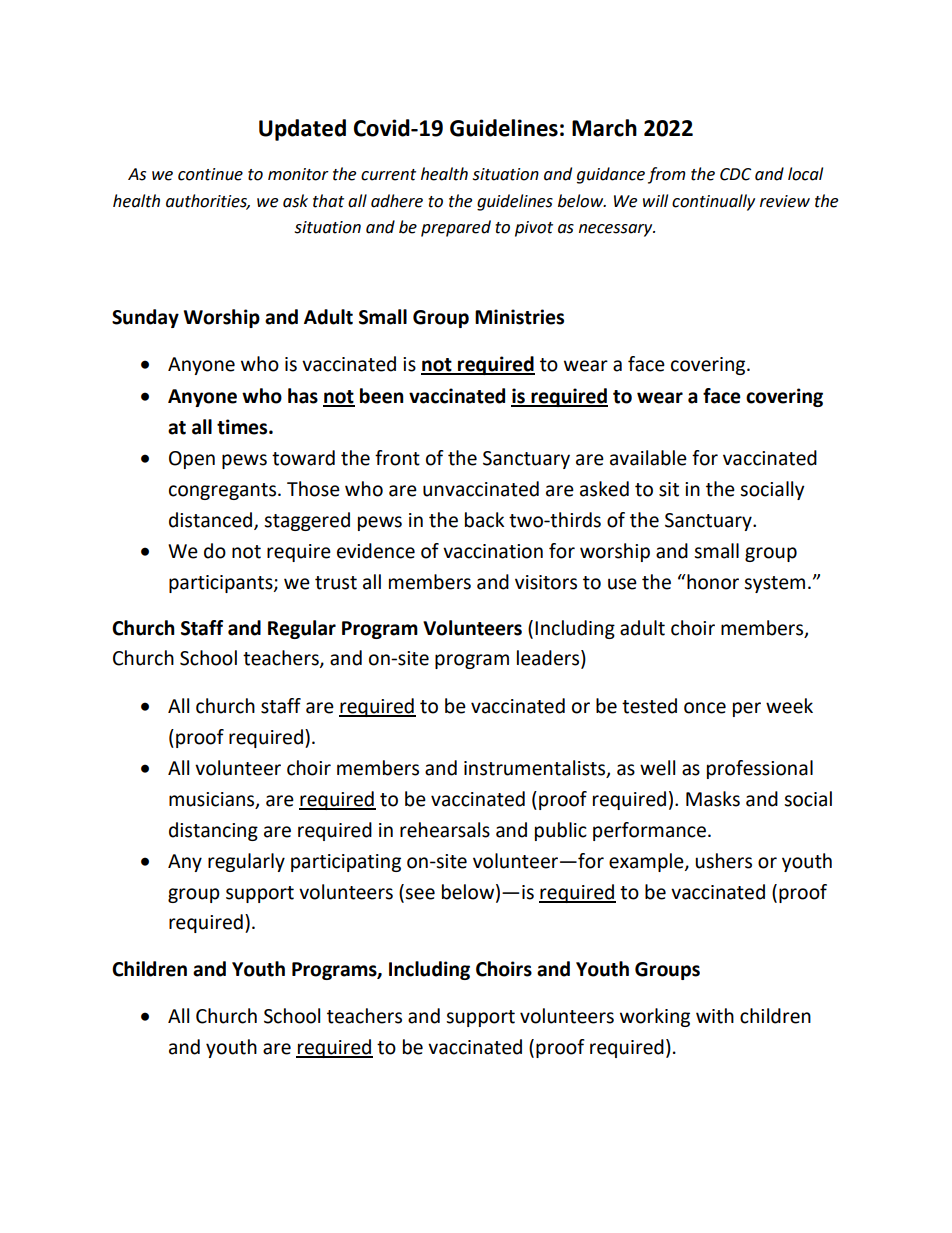  What do you see at coordinates (420, 894) in the screenshot?
I see `see` at bounding box center [420, 894].
